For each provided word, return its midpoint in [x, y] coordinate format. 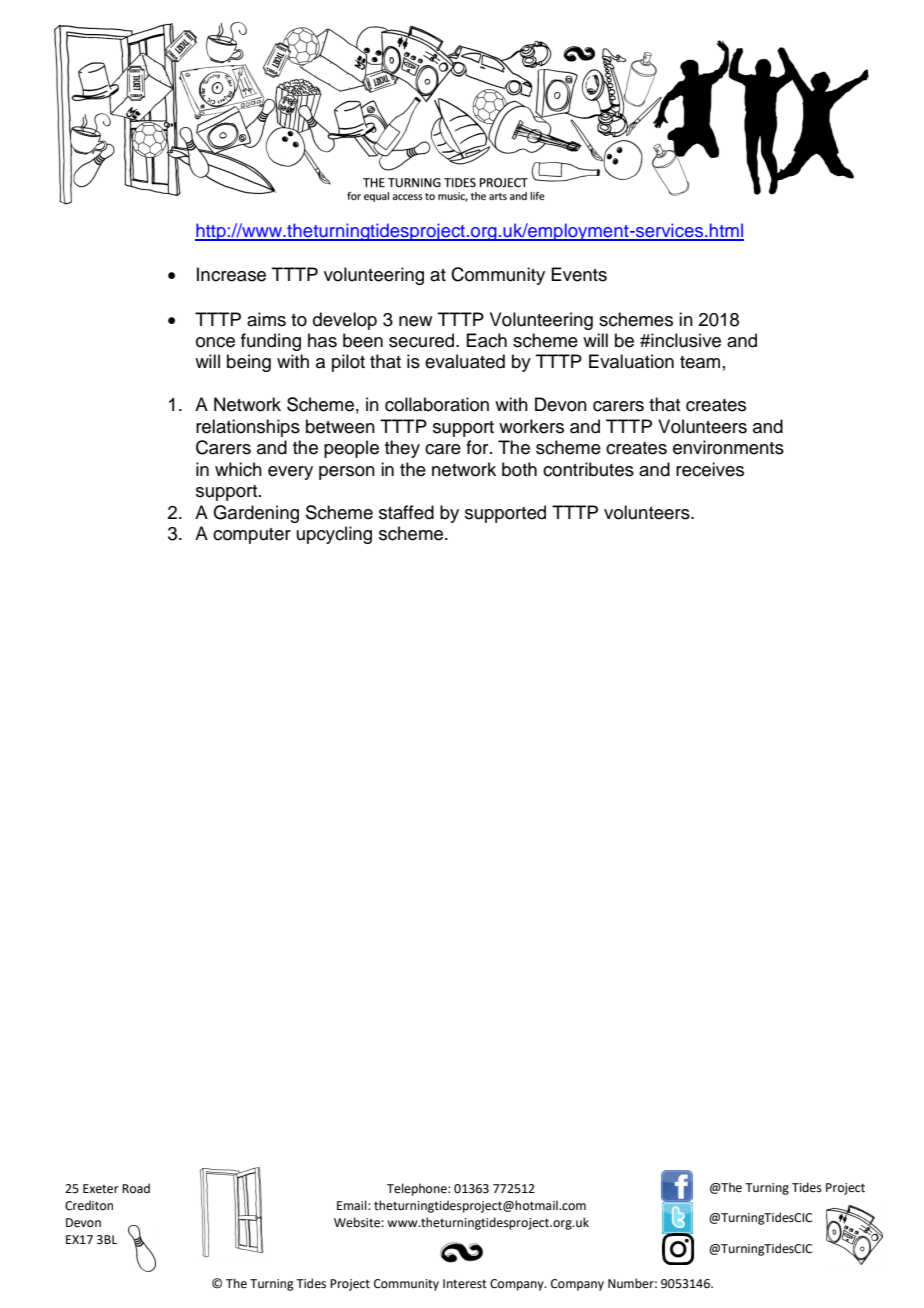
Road [136, 1188]
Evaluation [631, 361]
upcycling [334, 535]
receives [710, 469]
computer [252, 536]
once [215, 342]
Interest [465, 1284]
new [415, 321]
